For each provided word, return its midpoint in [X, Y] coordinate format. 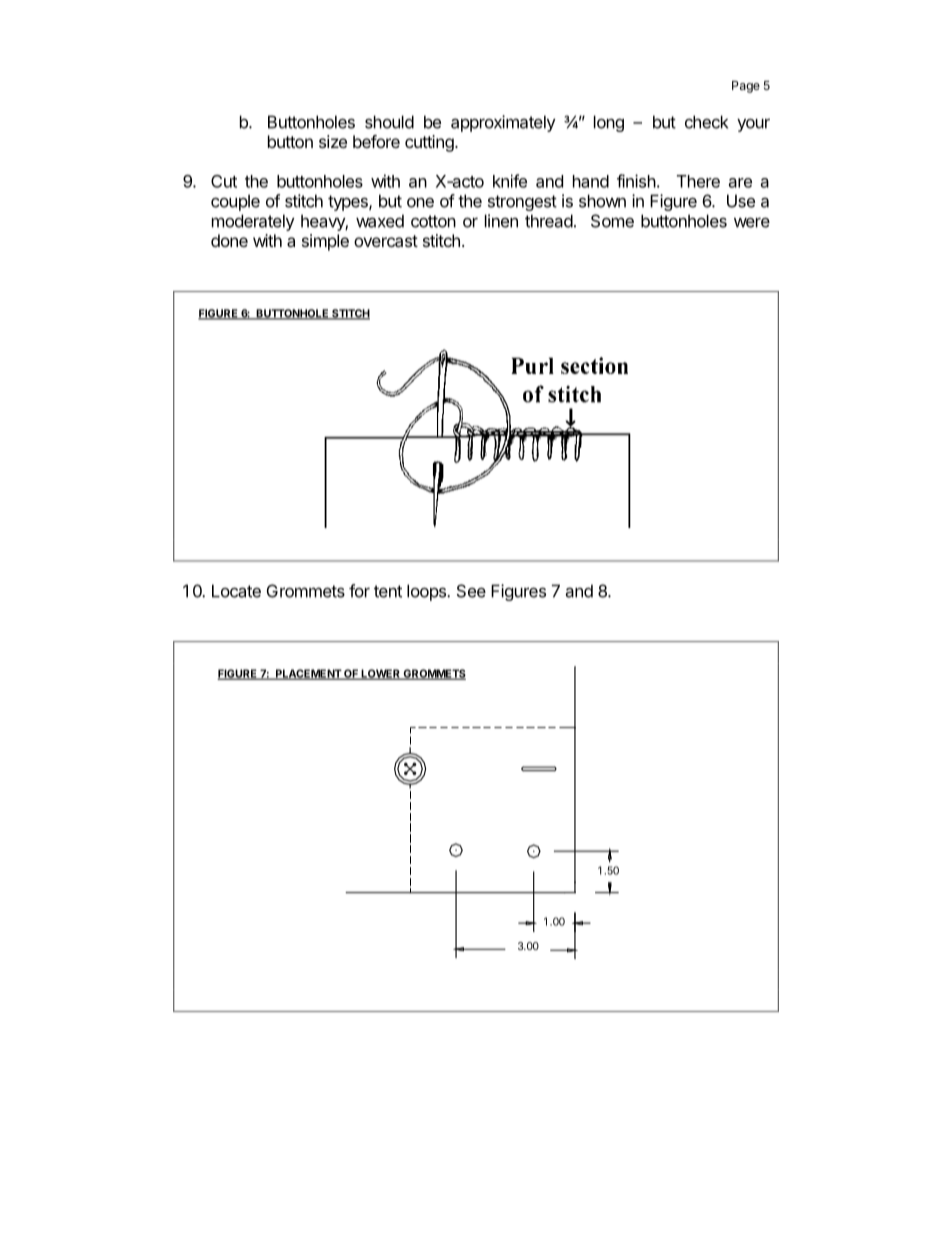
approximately [503, 123]
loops [427, 592]
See [471, 591]
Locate [236, 591]
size [333, 141]
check [706, 122]
